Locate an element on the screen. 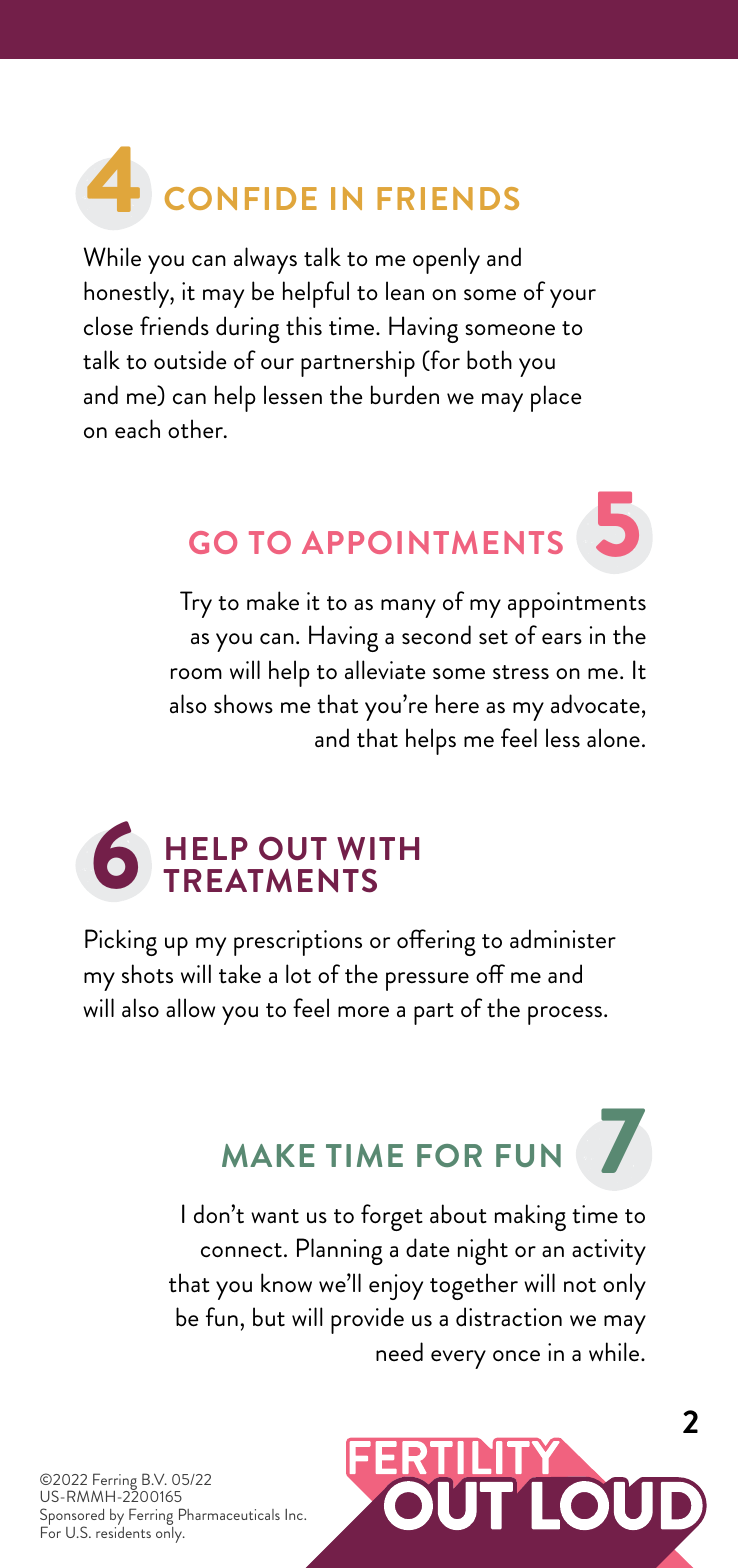 The image size is (738, 1568). forget is located at coordinates (392, 1217).
